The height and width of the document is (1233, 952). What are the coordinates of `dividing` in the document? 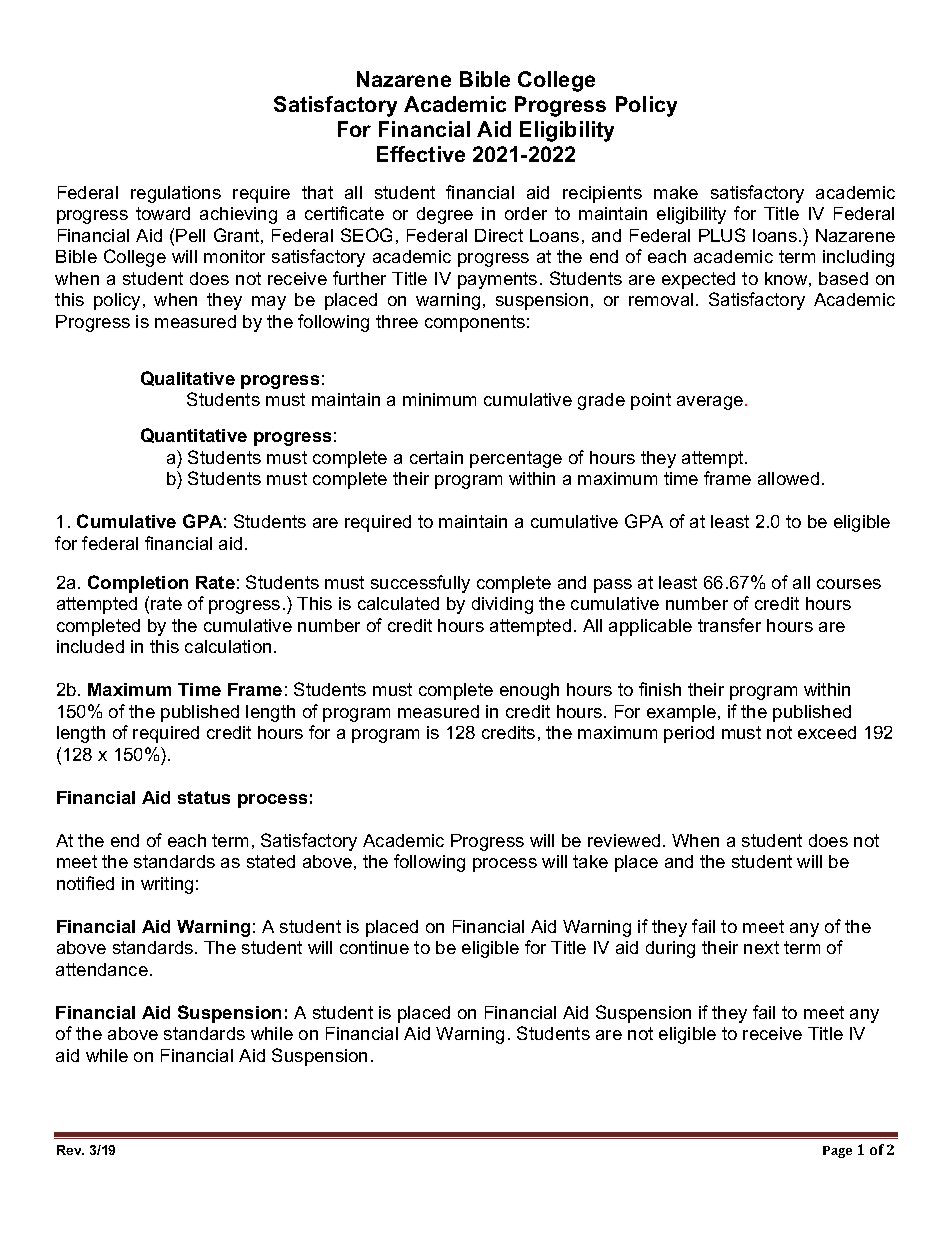 It's located at (502, 605).
